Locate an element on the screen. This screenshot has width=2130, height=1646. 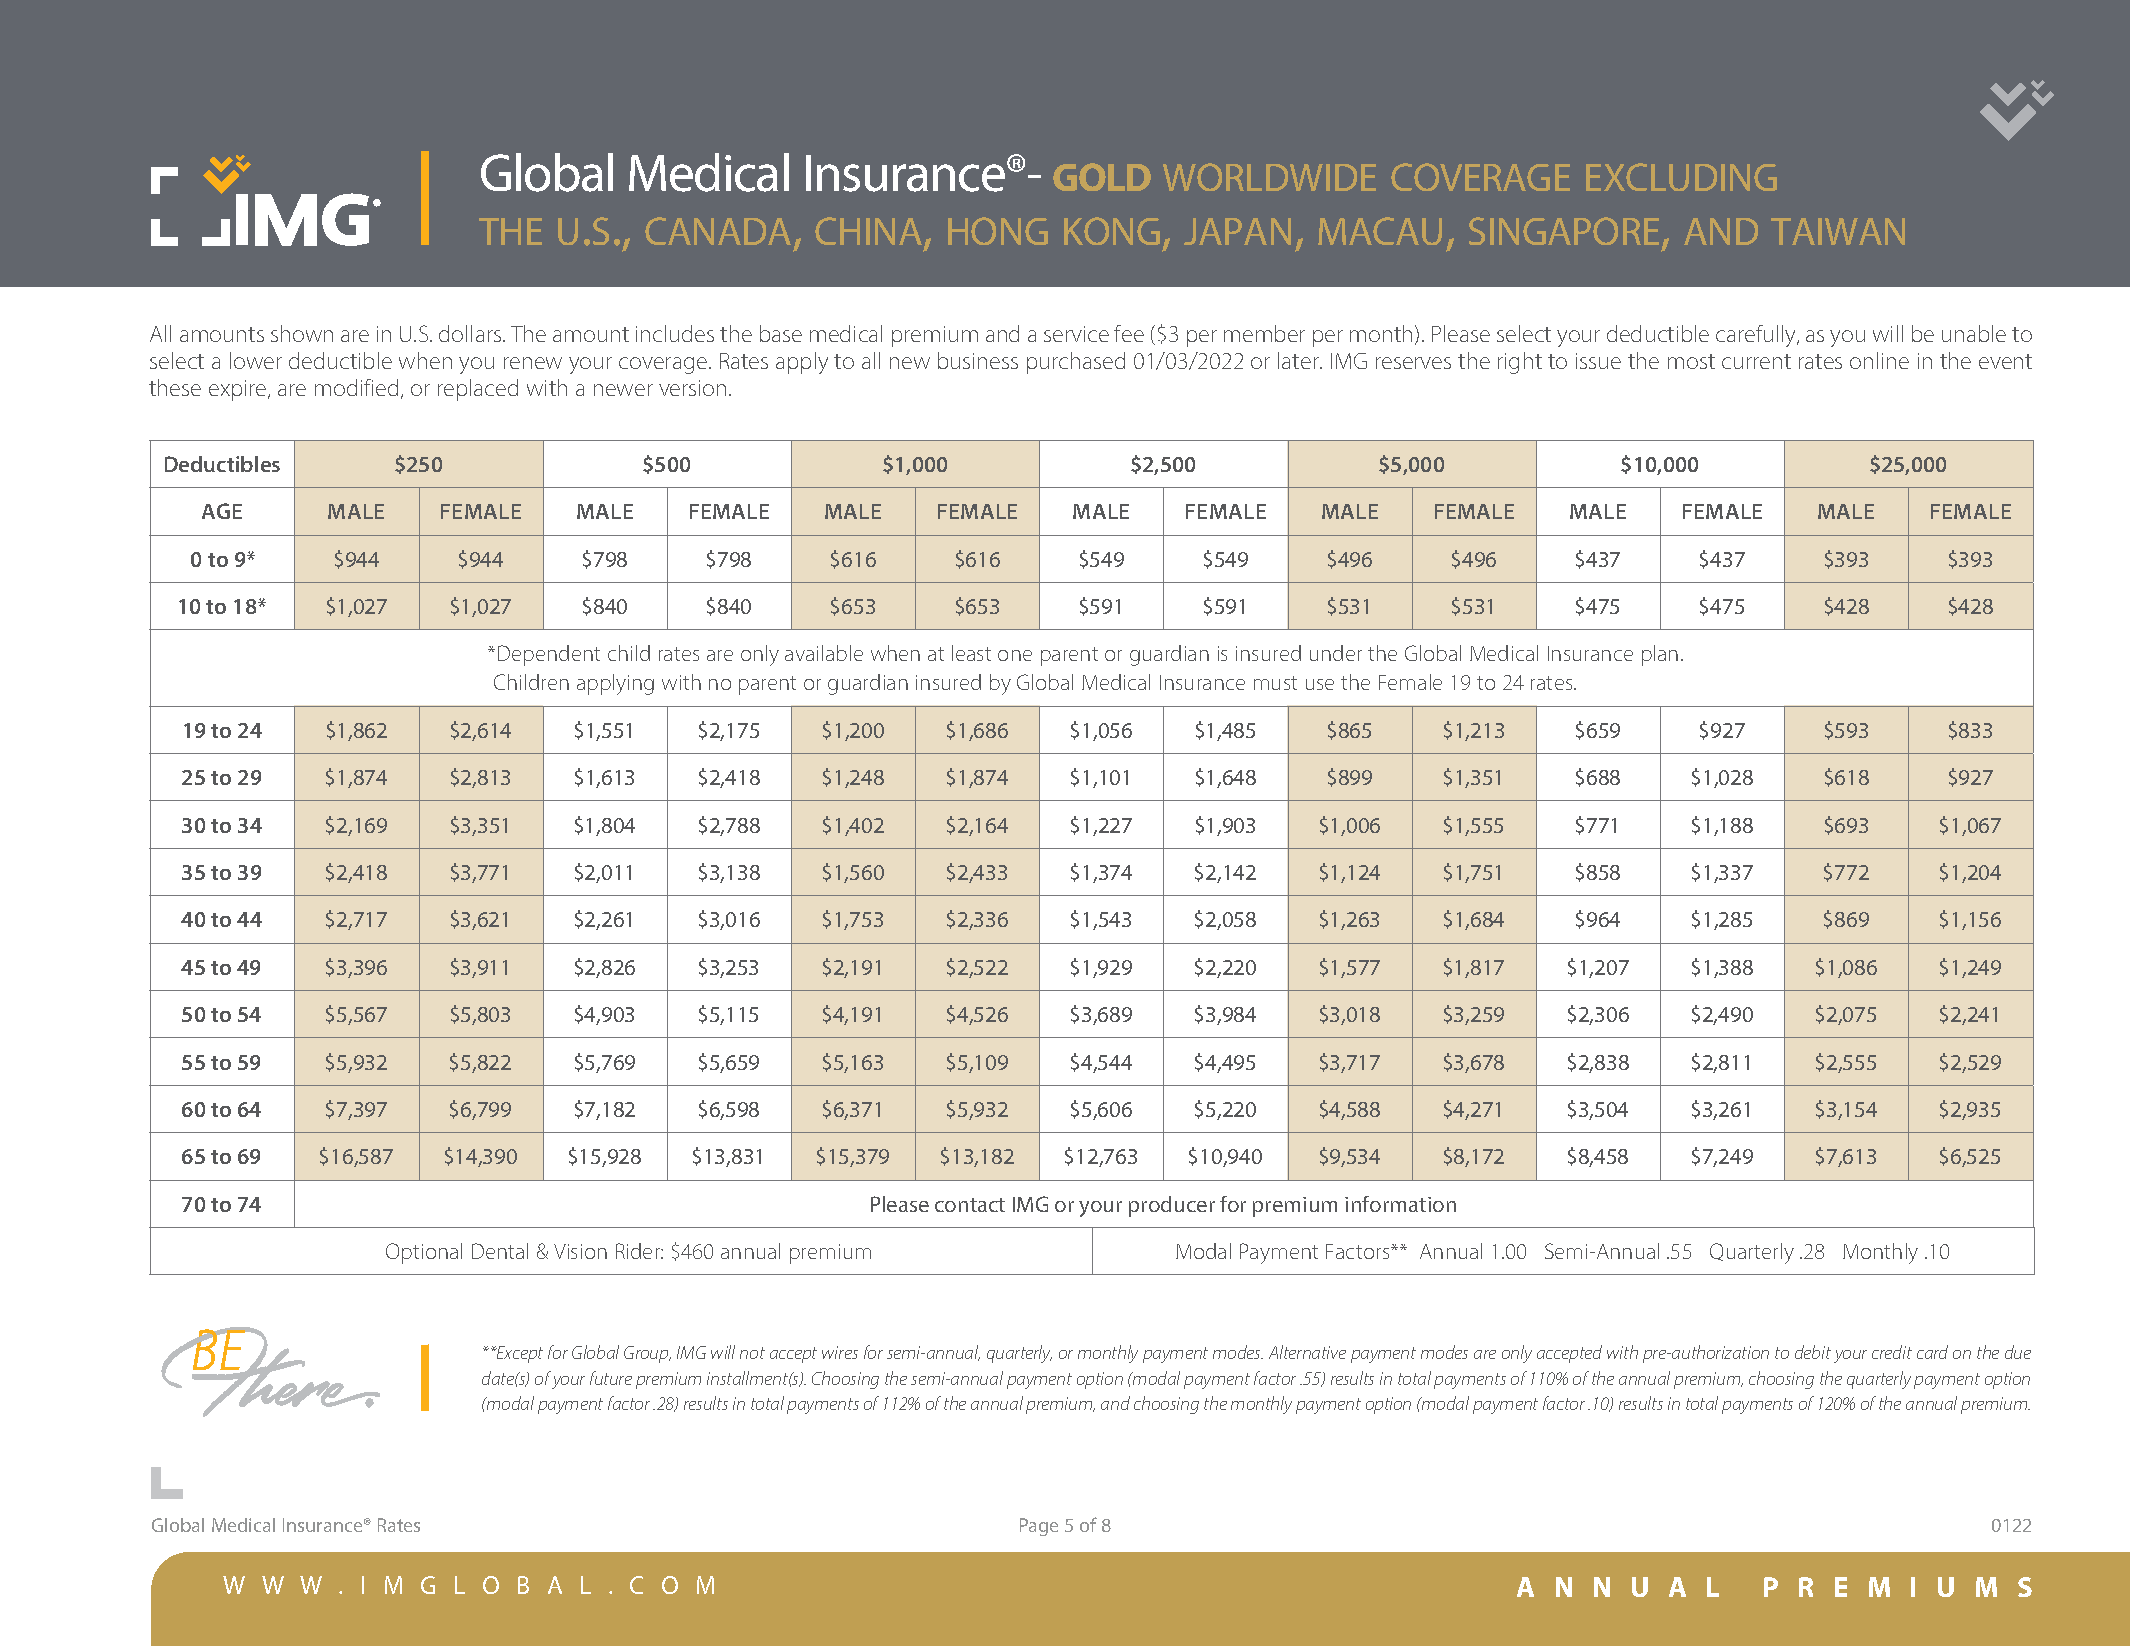
Dependent is located at coordinates (549, 655).
